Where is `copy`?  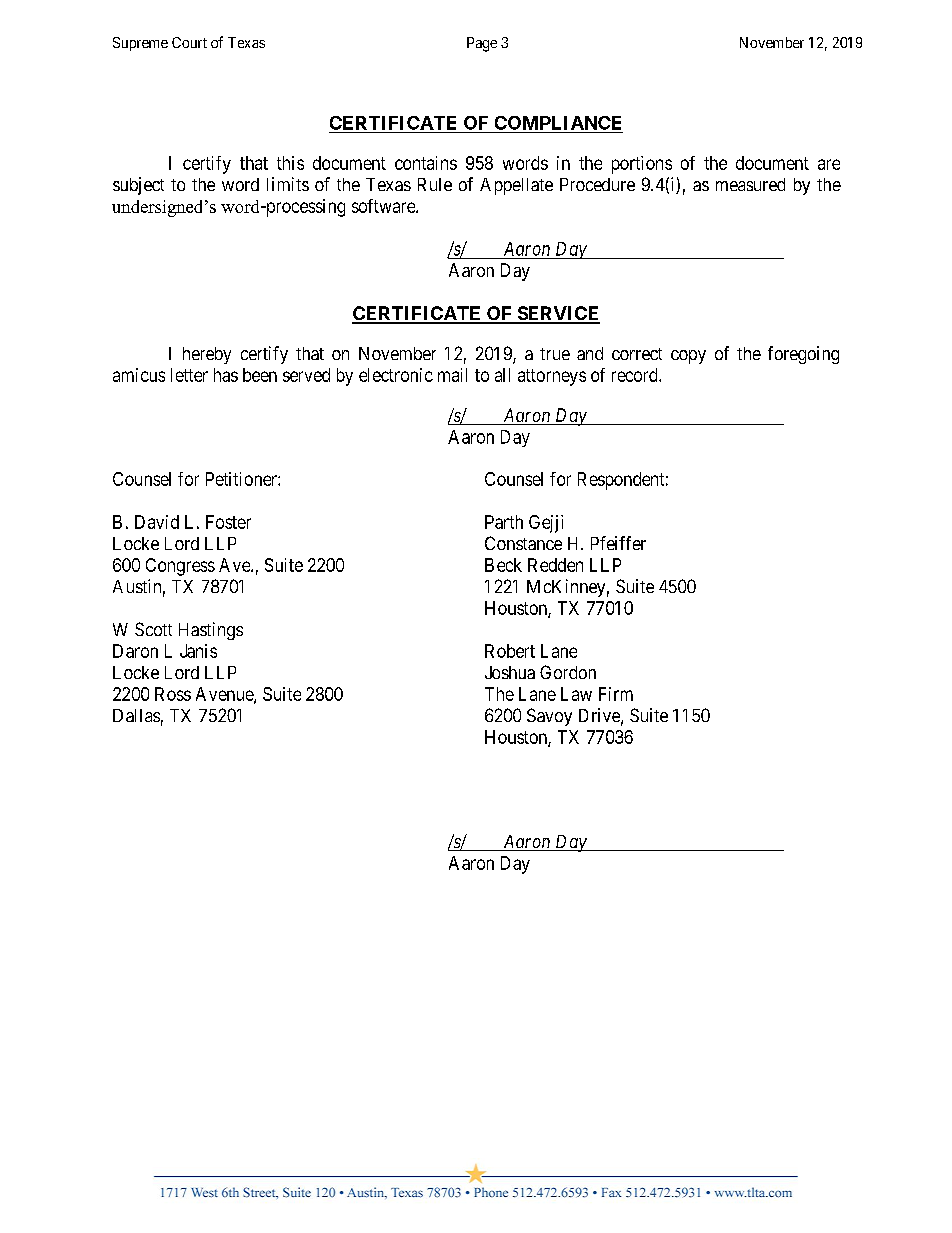 copy is located at coordinates (688, 357).
